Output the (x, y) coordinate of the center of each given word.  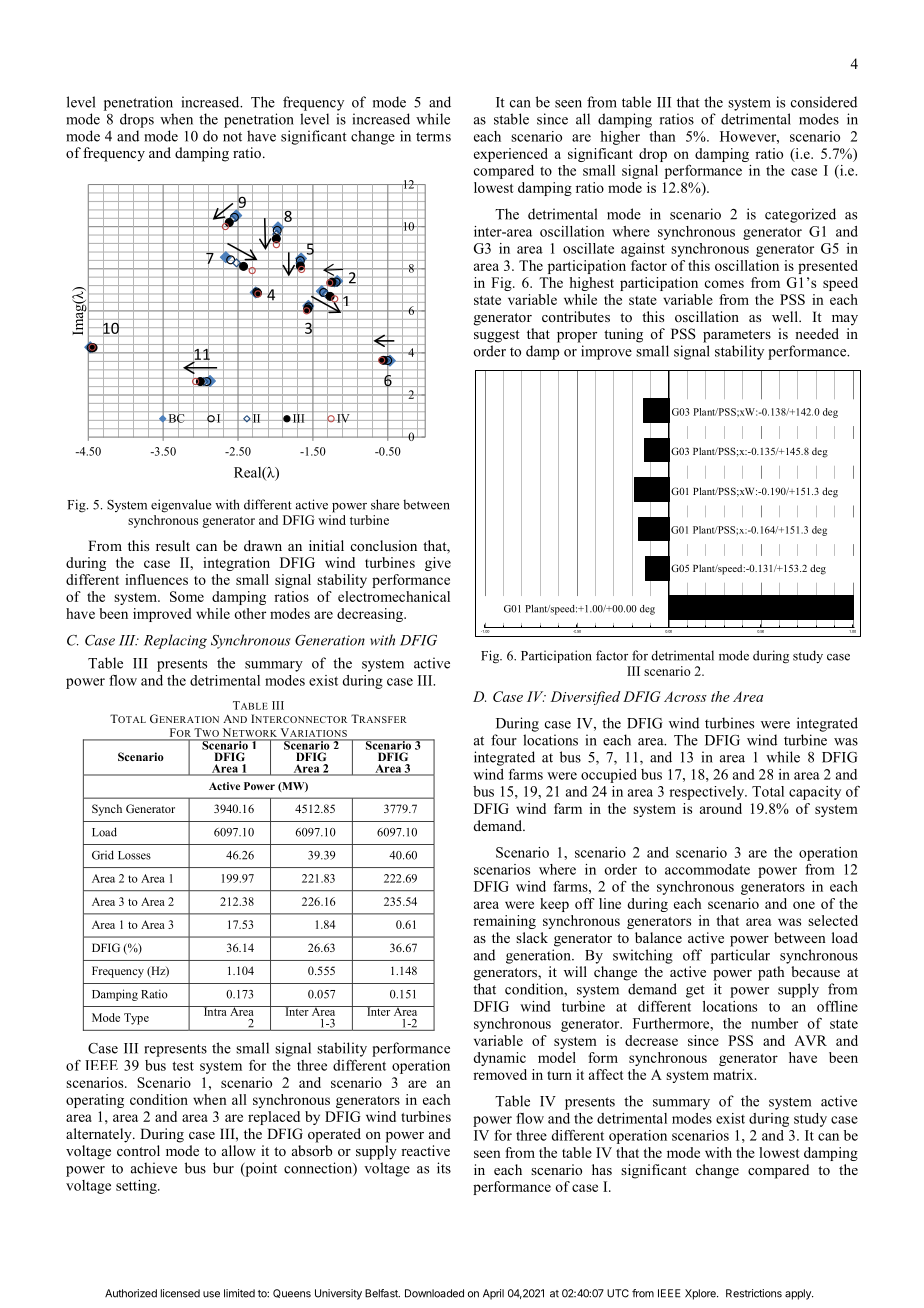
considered (824, 102)
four (504, 740)
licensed (180, 1293)
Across (685, 696)
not (232, 137)
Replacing (175, 641)
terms (433, 137)
